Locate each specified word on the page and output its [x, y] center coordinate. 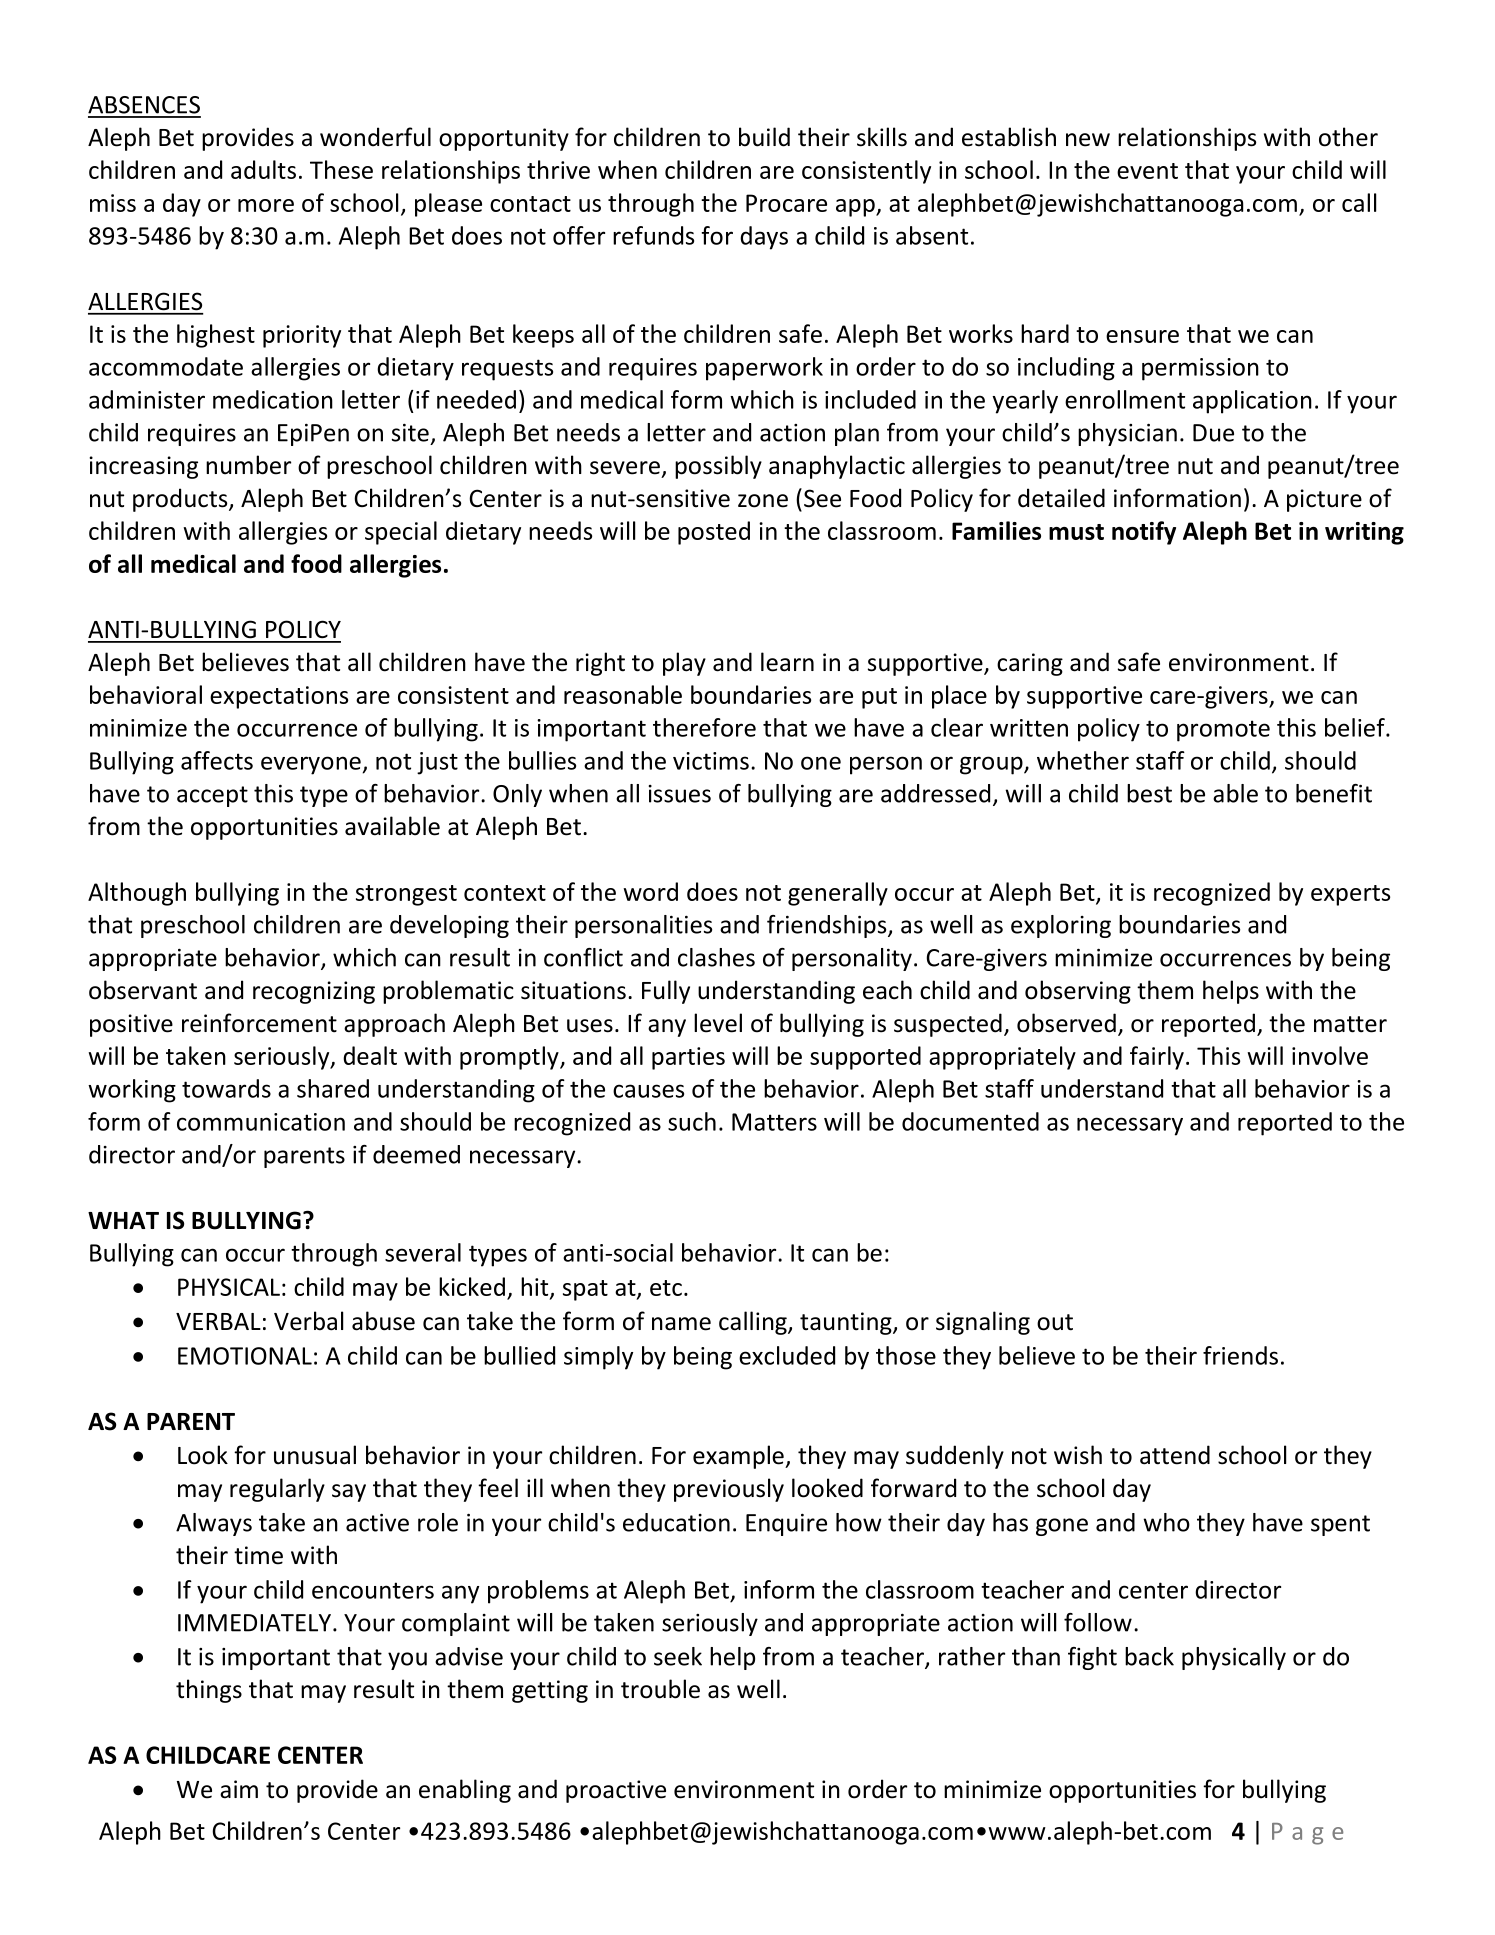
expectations [279, 697]
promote [1223, 731]
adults [263, 169]
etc [666, 1288]
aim [239, 1789]
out [1055, 1322]
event [1147, 171]
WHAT [123, 1220]
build [764, 137]
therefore [704, 727]
